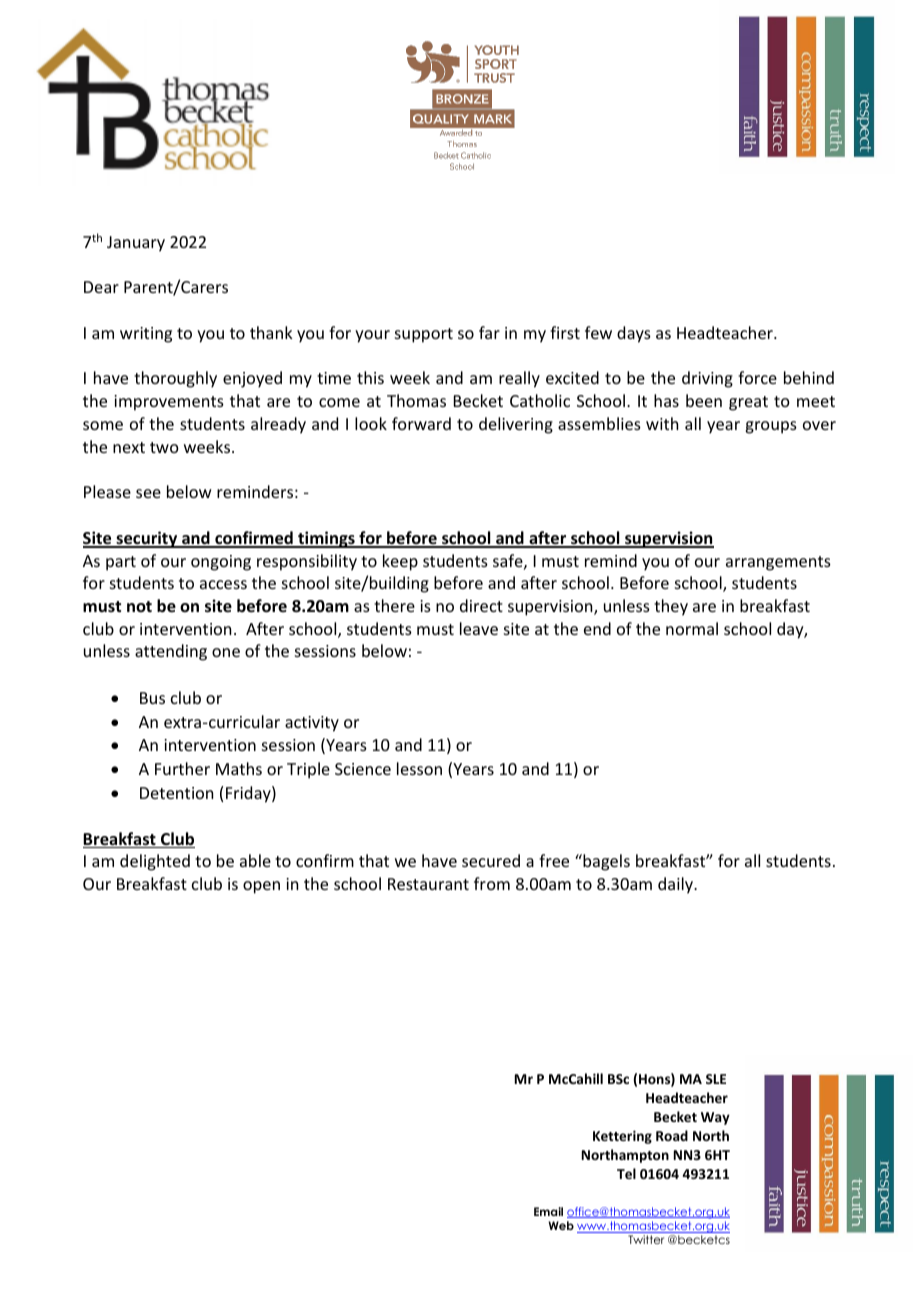 The image size is (924, 1308). What do you see at coordinates (646, 1239) in the screenshot?
I see `Twitter` at bounding box center [646, 1239].
